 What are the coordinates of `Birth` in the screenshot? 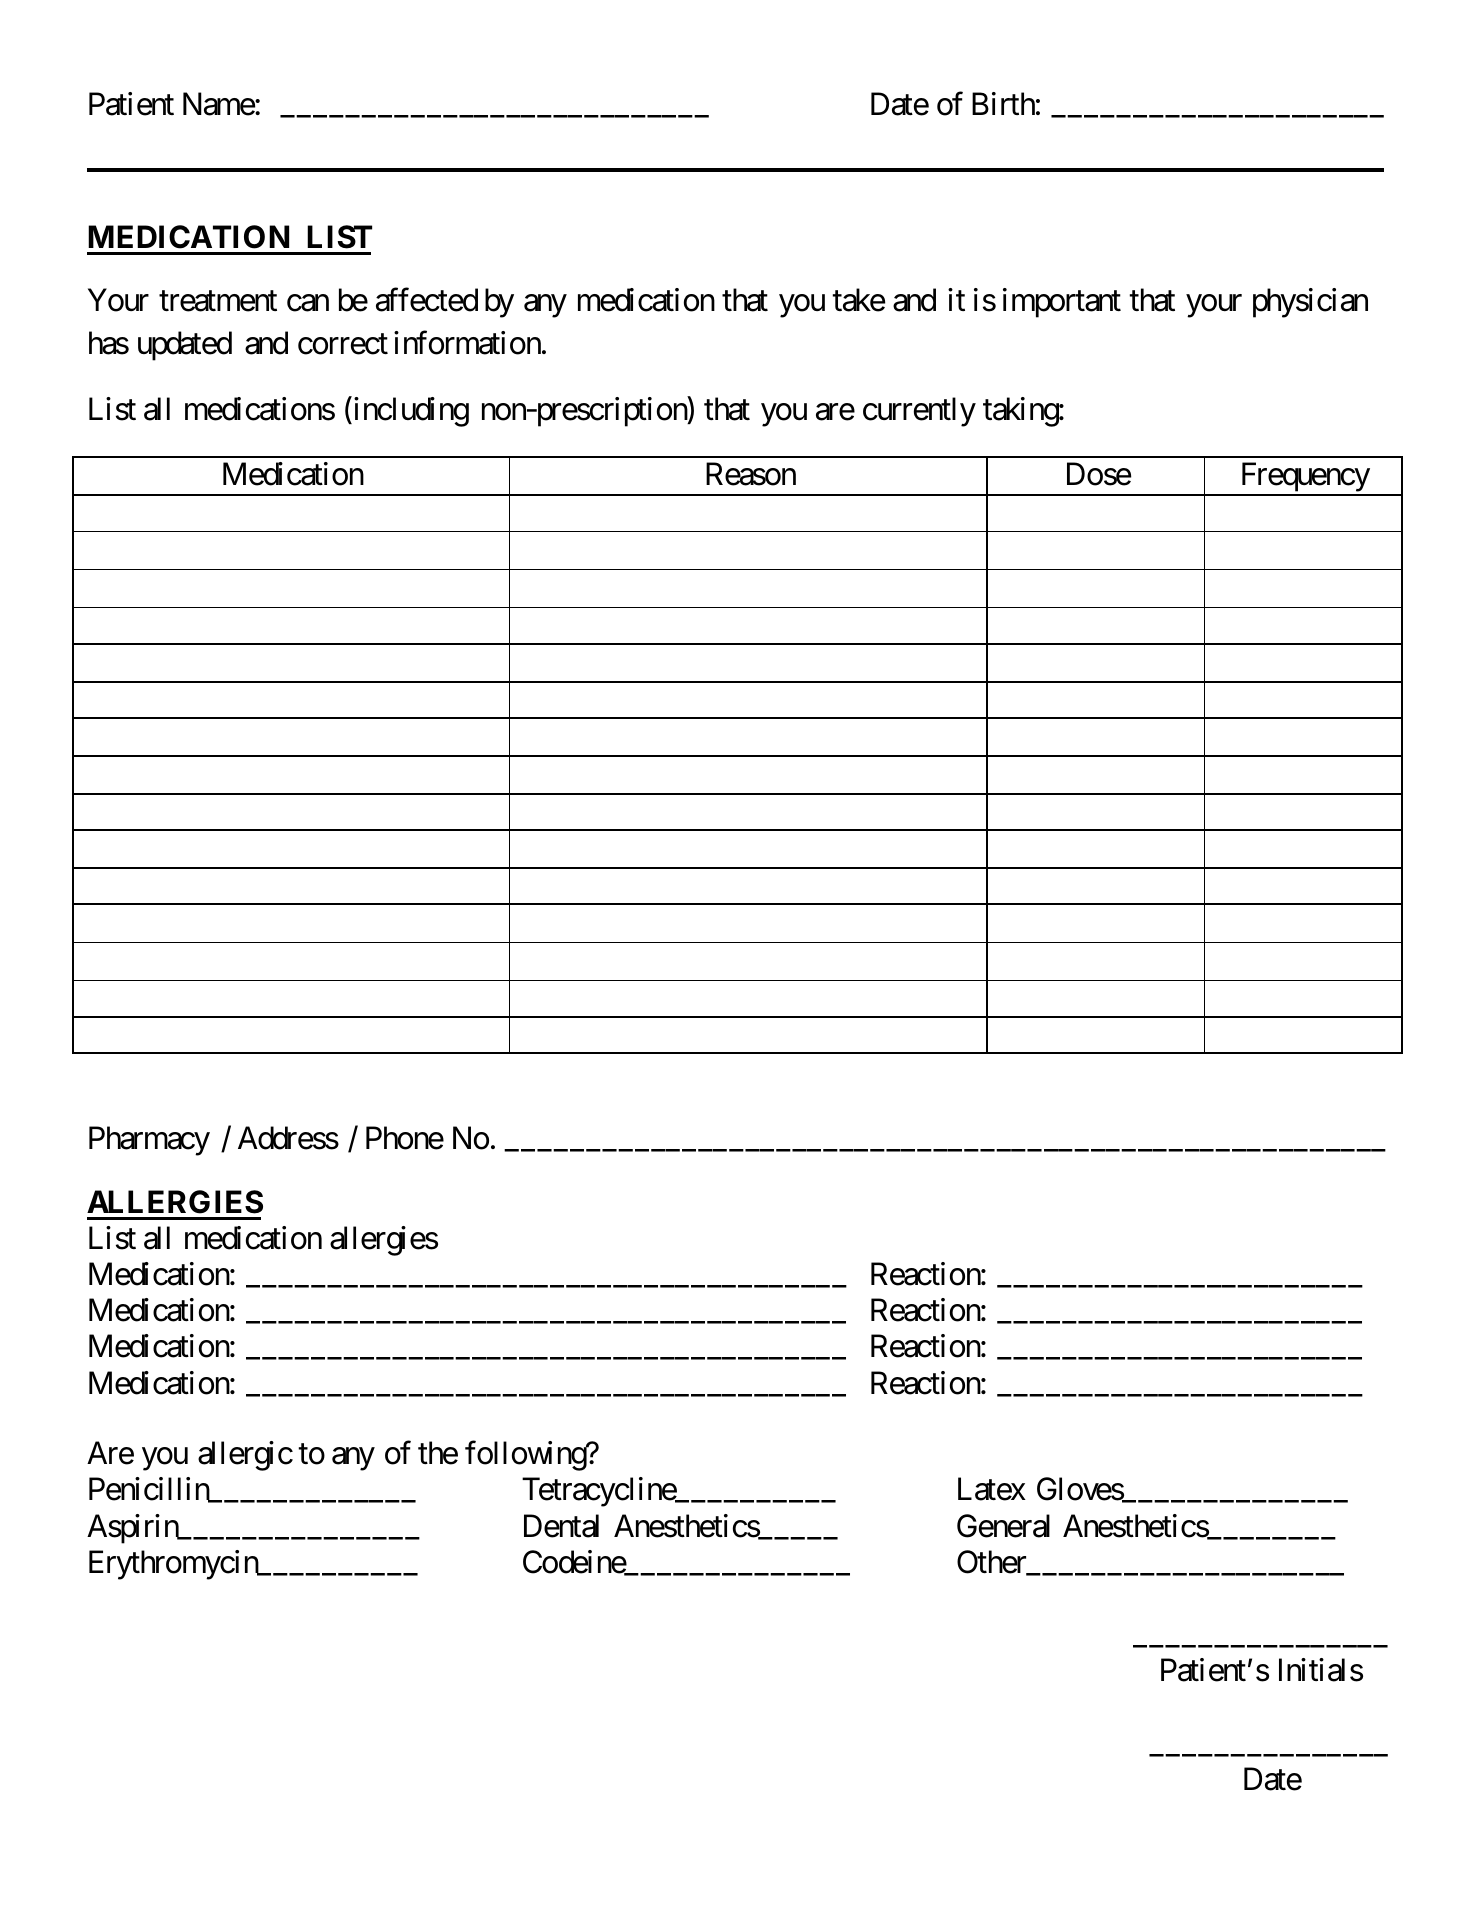 It's located at (1003, 103).
